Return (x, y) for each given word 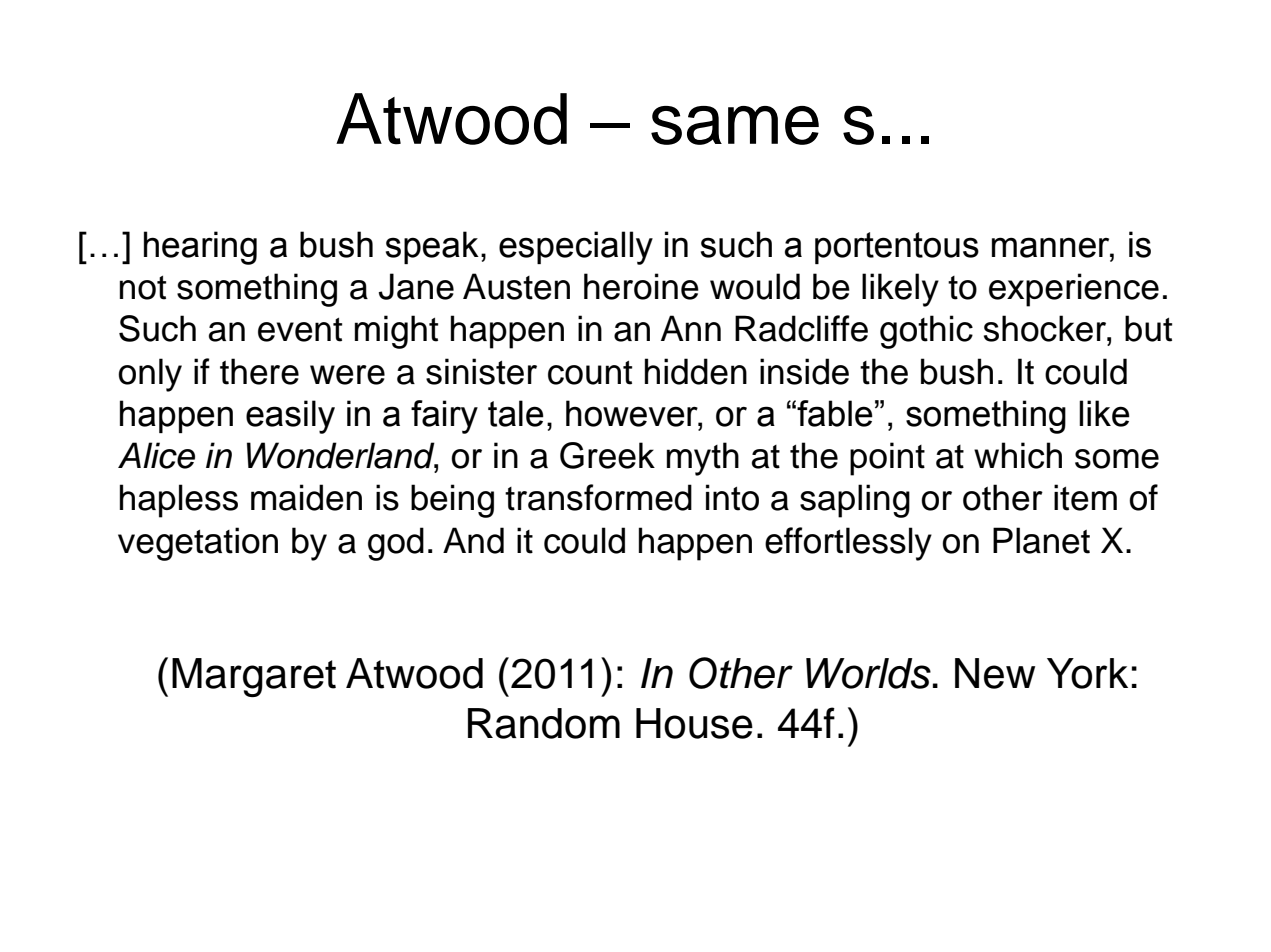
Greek (607, 455)
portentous (897, 248)
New (995, 673)
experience (1074, 290)
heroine (641, 286)
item (1085, 497)
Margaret (254, 677)
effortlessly (848, 544)
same (735, 125)
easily (290, 417)
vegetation (198, 544)
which (1018, 455)
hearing (200, 248)
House (694, 723)
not (143, 287)
